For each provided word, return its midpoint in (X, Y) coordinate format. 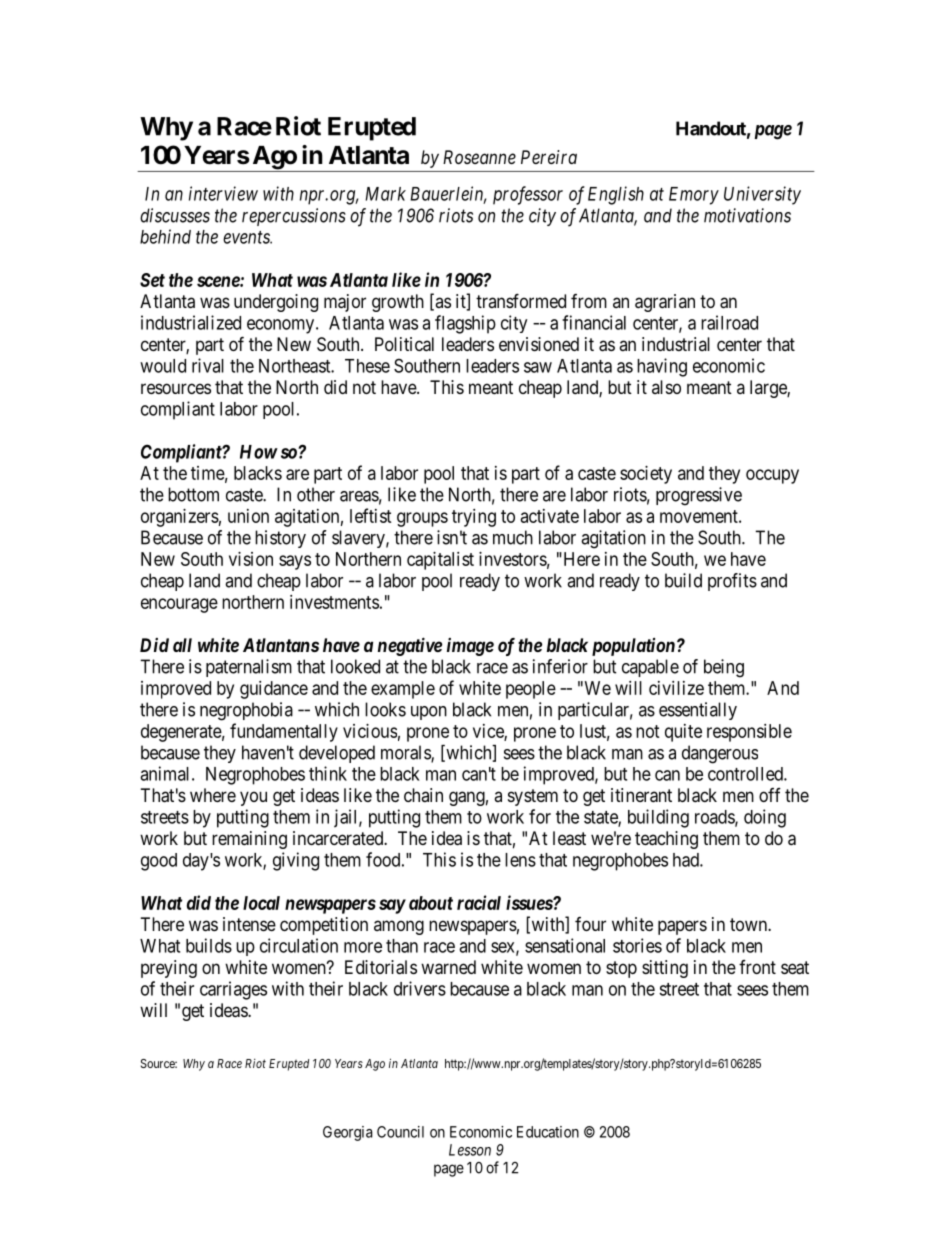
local (261, 903)
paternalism (249, 668)
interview (223, 193)
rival (208, 365)
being (724, 668)
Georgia (348, 1133)
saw (538, 367)
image (470, 647)
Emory (694, 196)
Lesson (470, 1150)
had (687, 860)
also (666, 387)
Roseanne (479, 157)
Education (548, 1132)
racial (479, 902)
